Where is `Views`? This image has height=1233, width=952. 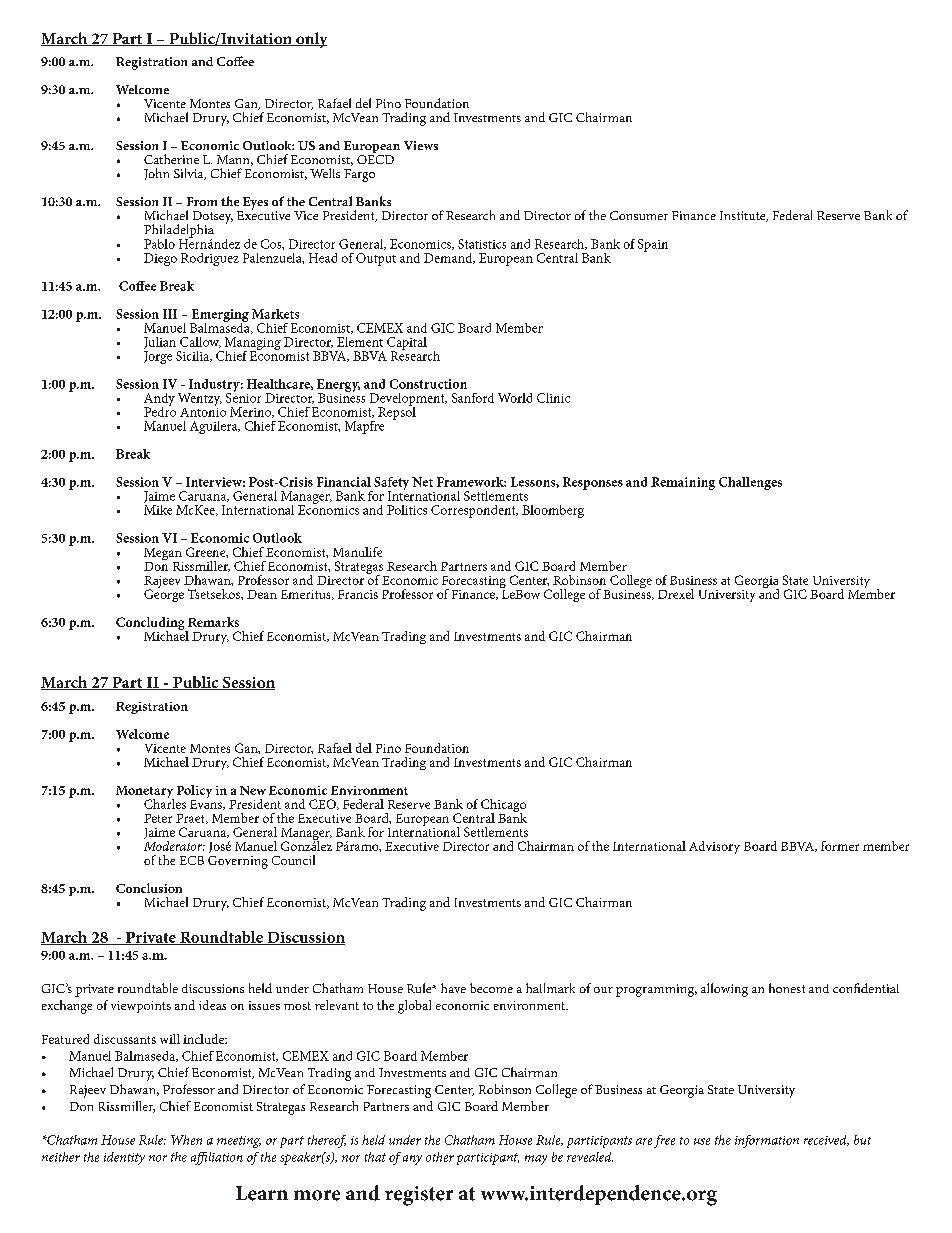
Views is located at coordinates (421, 145).
